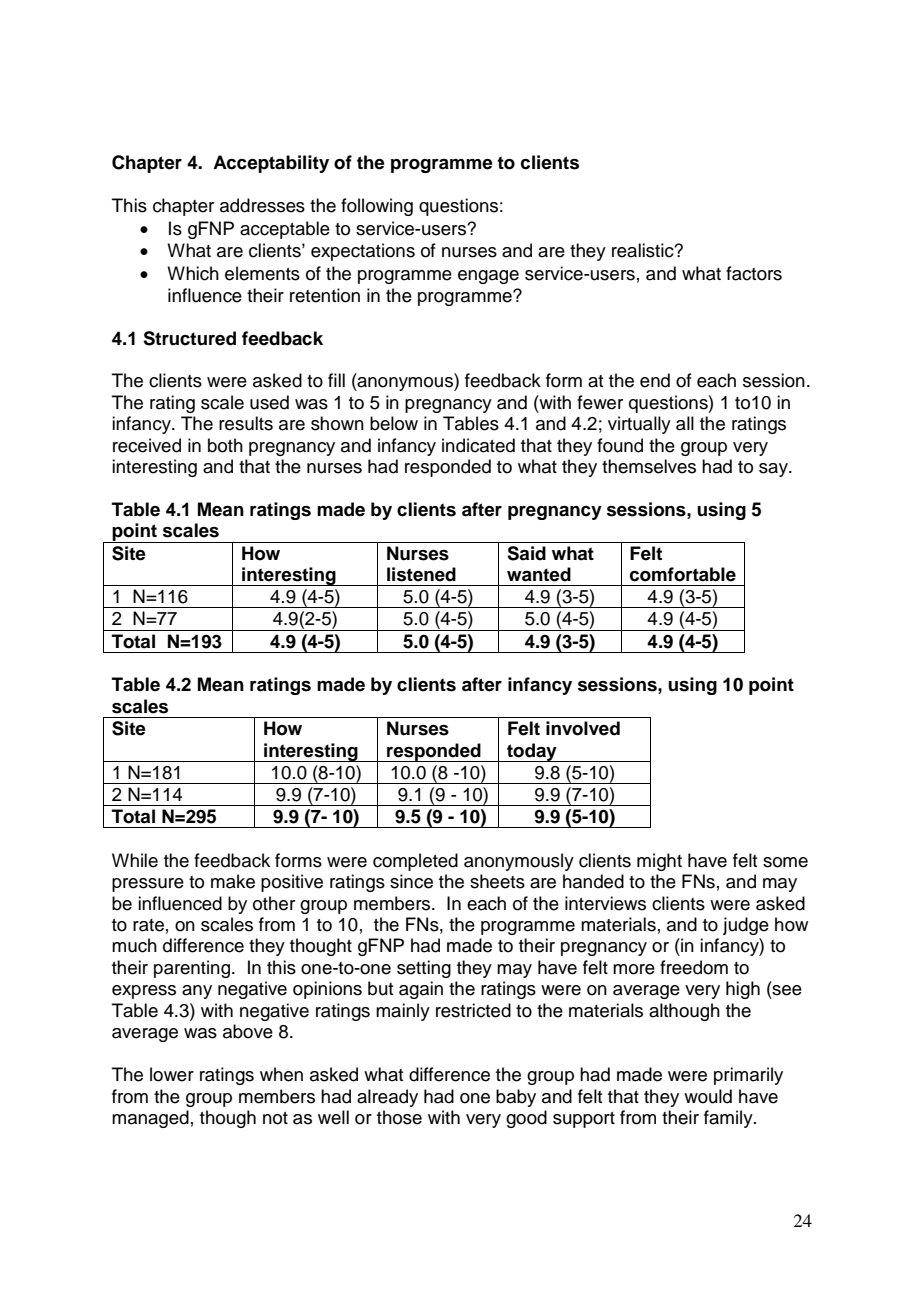 This screenshot has height=1308, width=924. What do you see at coordinates (649, 466) in the screenshot?
I see `themselves` at bounding box center [649, 466].
